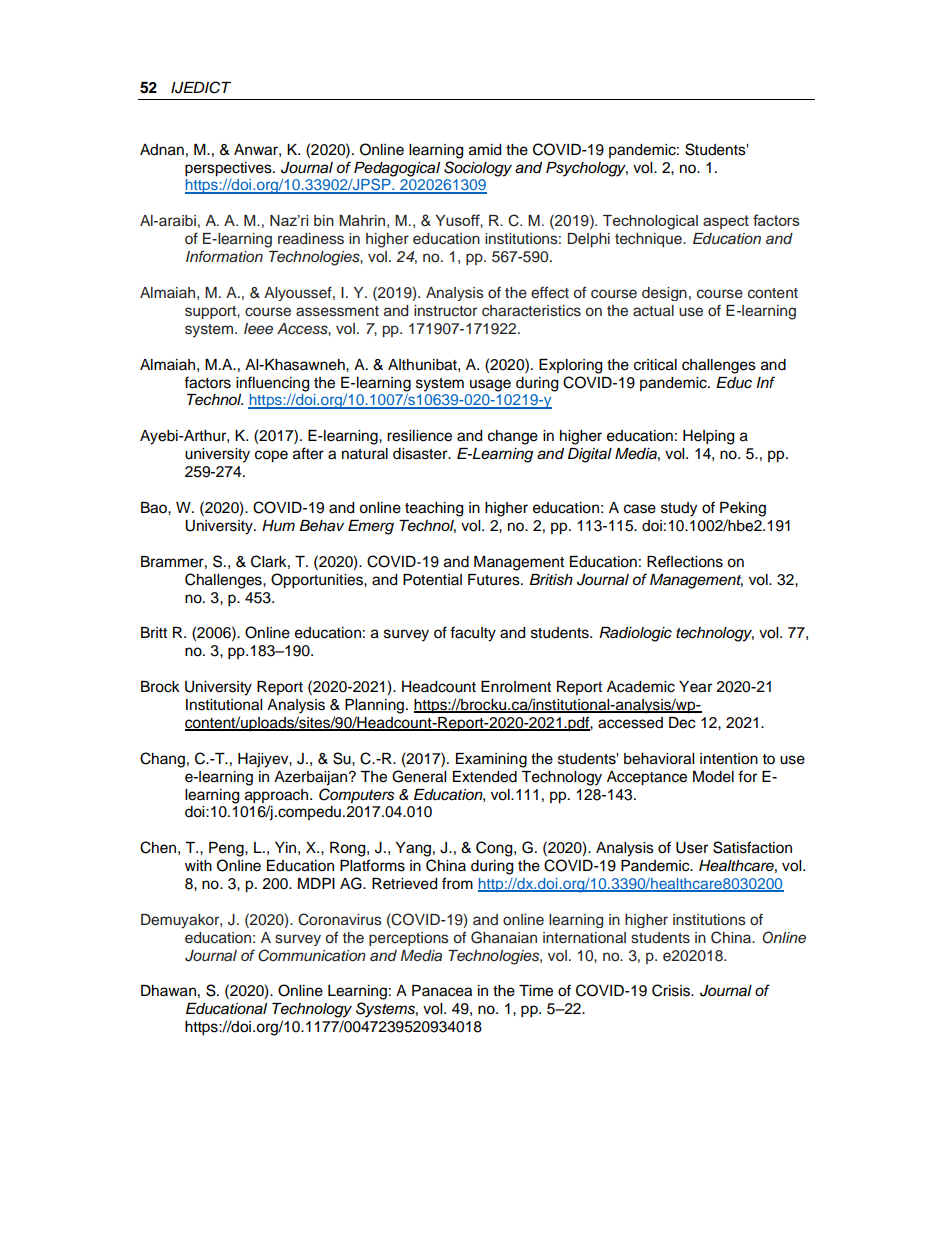  What do you see at coordinates (432, 580) in the screenshot?
I see `Potential` at bounding box center [432, 580].
